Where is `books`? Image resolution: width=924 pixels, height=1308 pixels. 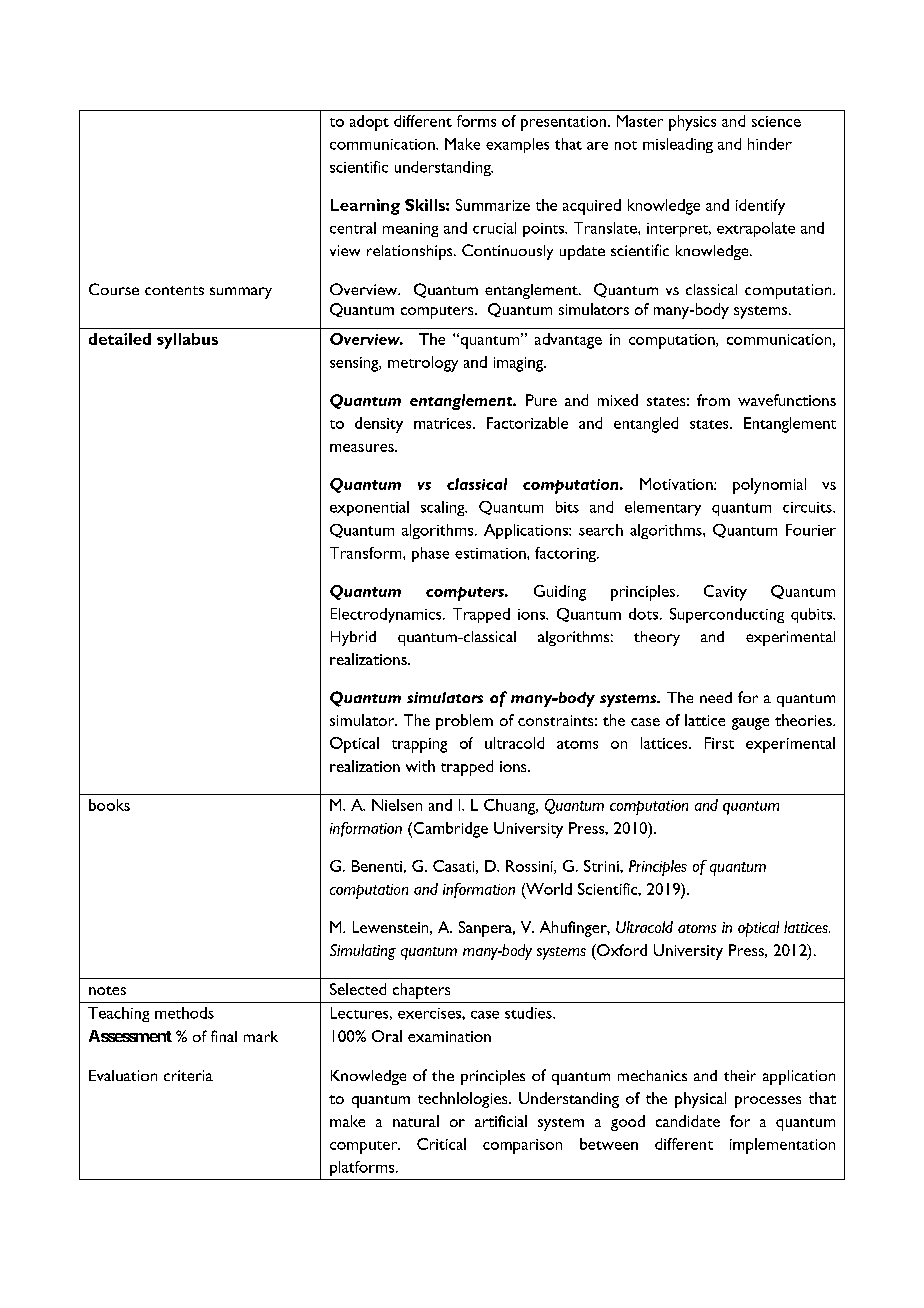 books is located at coordinates (109, 805).
